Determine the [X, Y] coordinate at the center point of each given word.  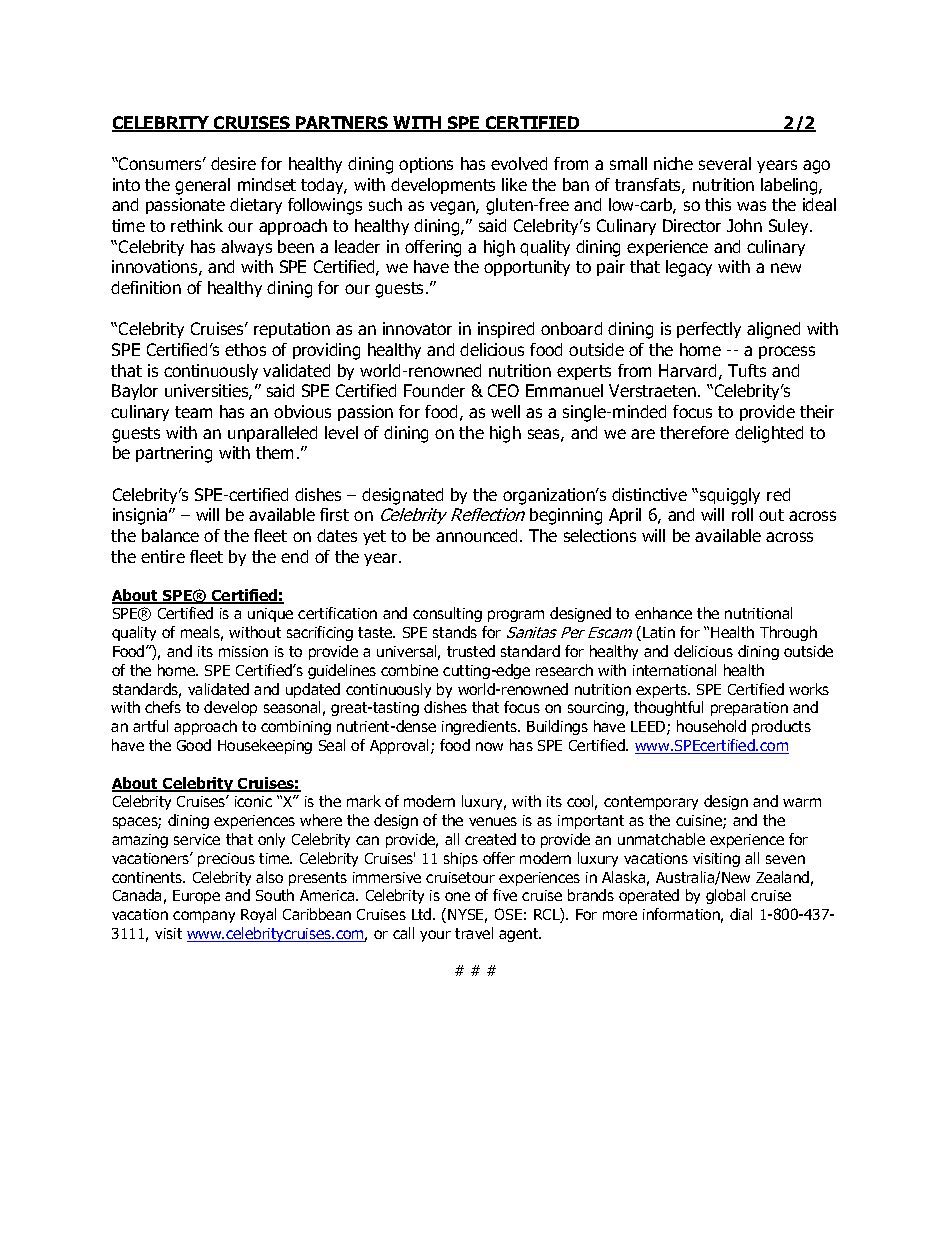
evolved [519, 163]
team [193, 412]
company [204, 917]
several [725, 163]
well [505, 411]
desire [233, 163]
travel [474, 933]
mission [243, 651]
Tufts [747, 370]
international [674, 670]
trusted [471, 651]
